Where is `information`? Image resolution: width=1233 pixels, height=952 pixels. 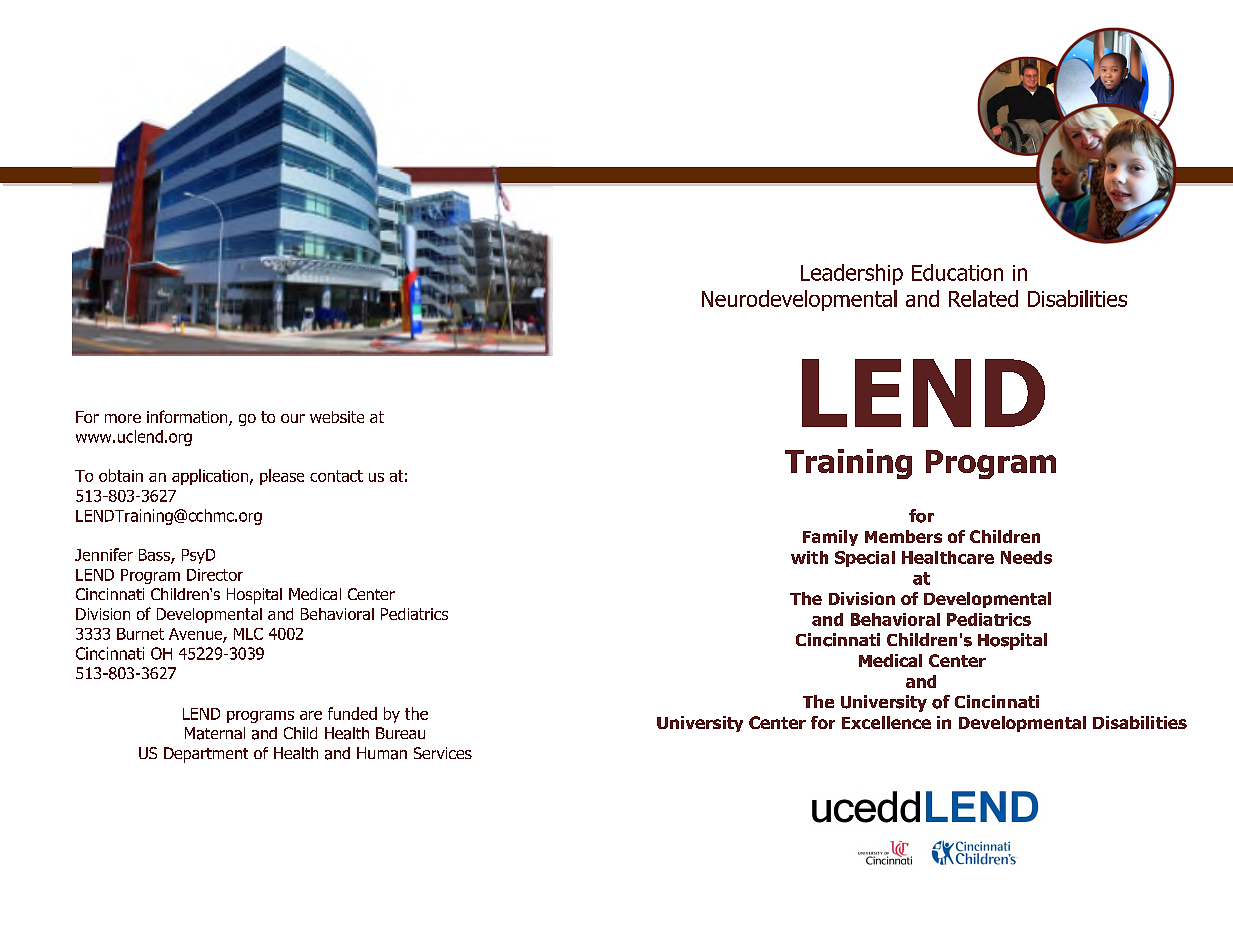 information is located at coordinates (188, 418).
